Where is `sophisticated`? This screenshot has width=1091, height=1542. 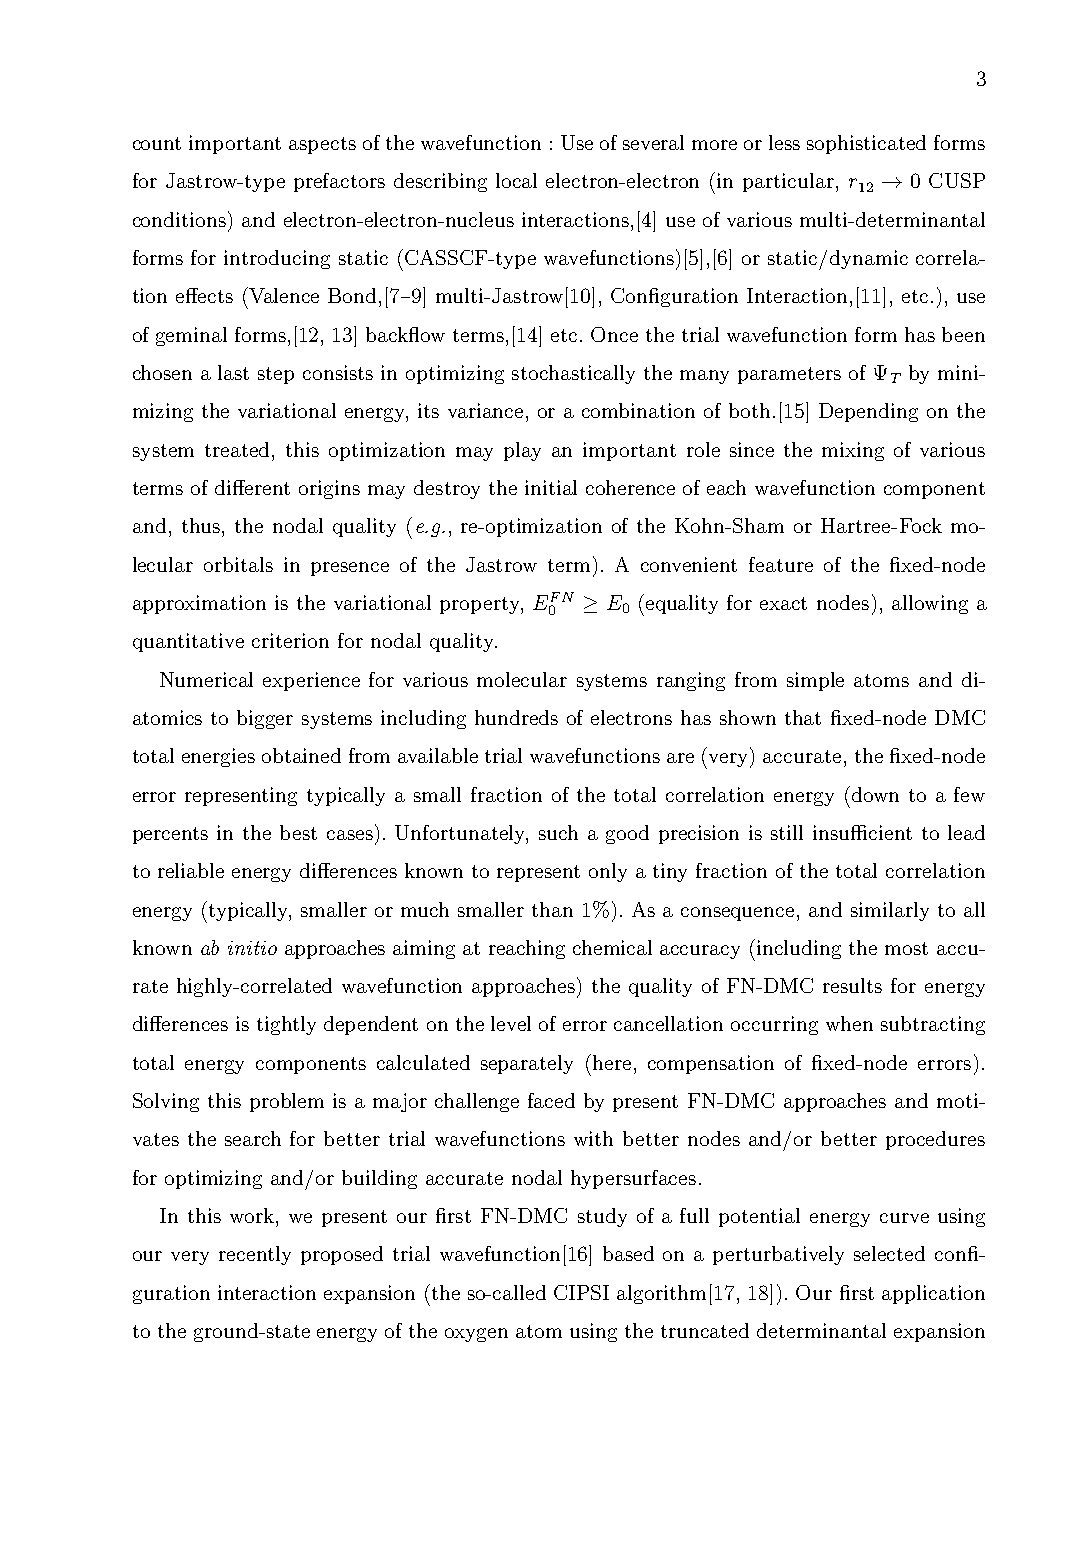
sophisticated is located at coordinates (866, 144).
